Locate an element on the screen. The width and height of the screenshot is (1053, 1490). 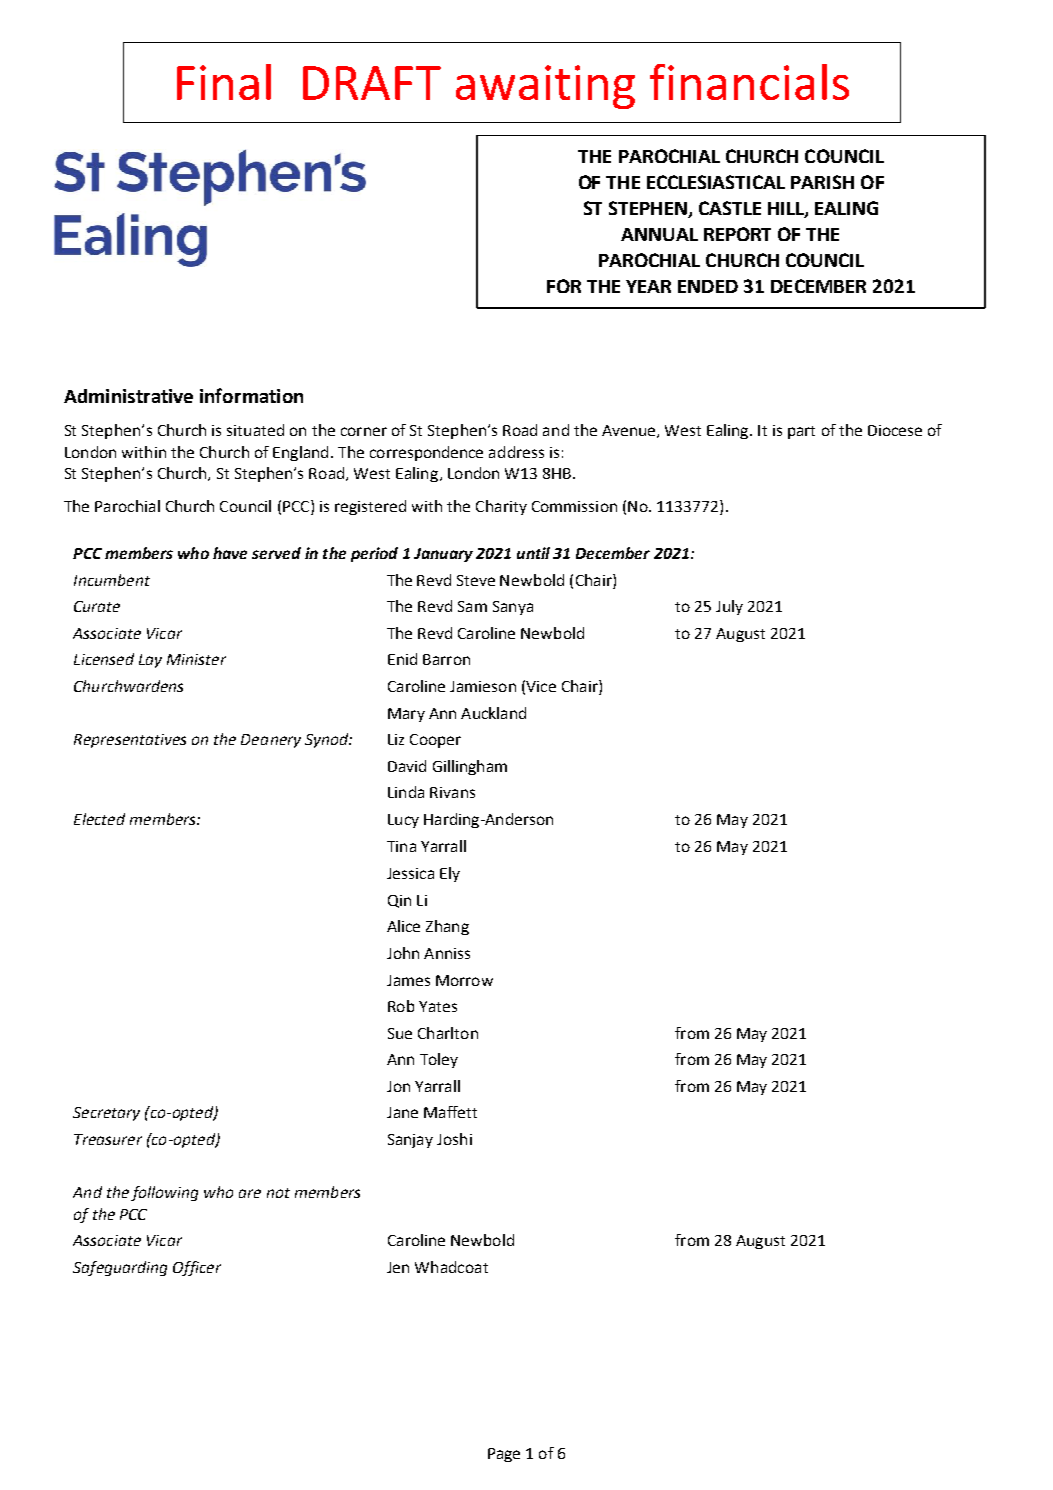
Jen is located at coordinates (398, 1267).
